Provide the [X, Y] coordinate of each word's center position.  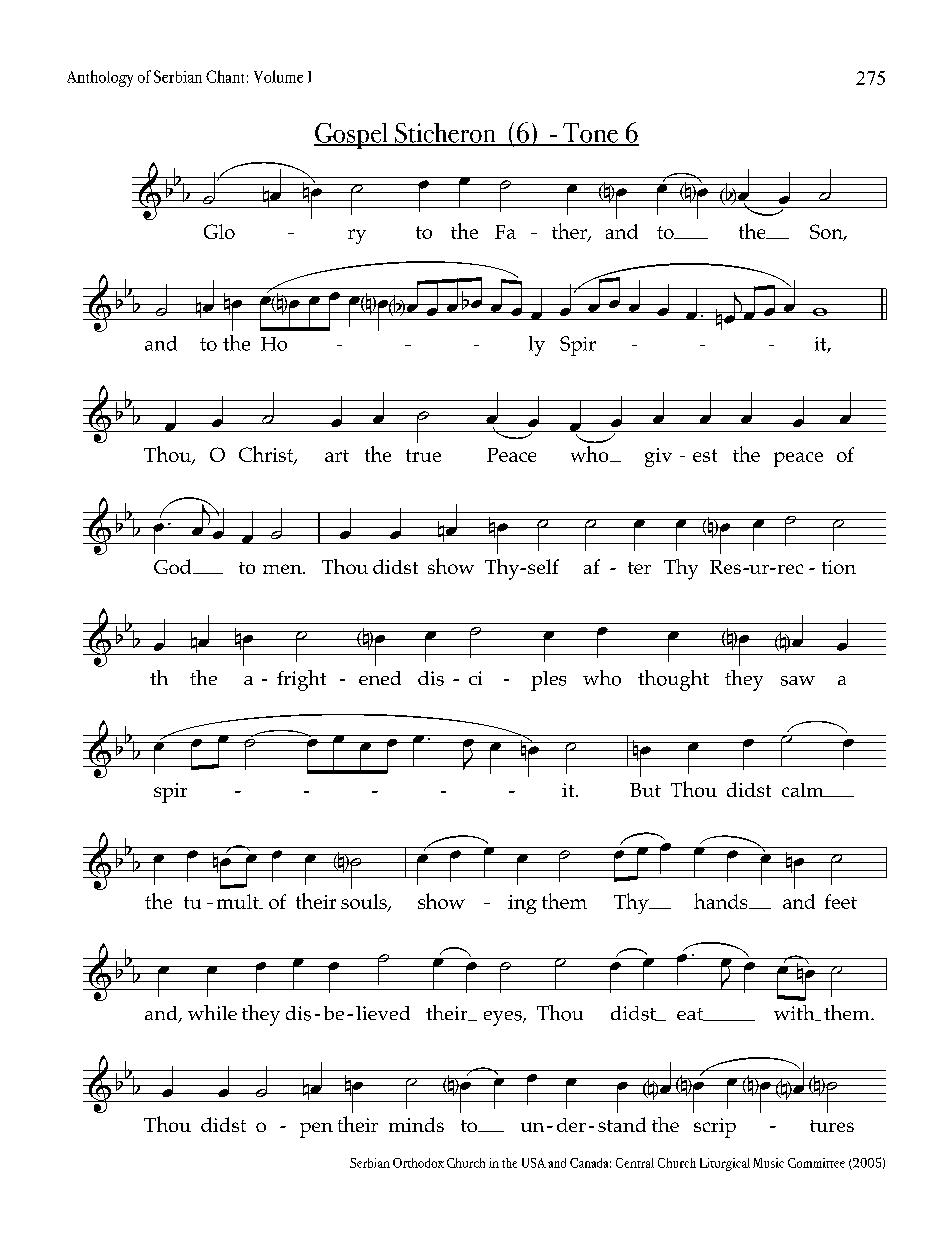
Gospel [352, 136]
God [174, 566]
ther [570, 232]
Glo [219, 231]
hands [722, 901]
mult [239, 901]
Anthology [100, 78]
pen [316, 1130]
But [645, 790]
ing [522, 904]
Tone [590, 134]
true [423, 455]
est [705, 455]
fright [301, 680]
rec [789, 569]
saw [798, 681]
